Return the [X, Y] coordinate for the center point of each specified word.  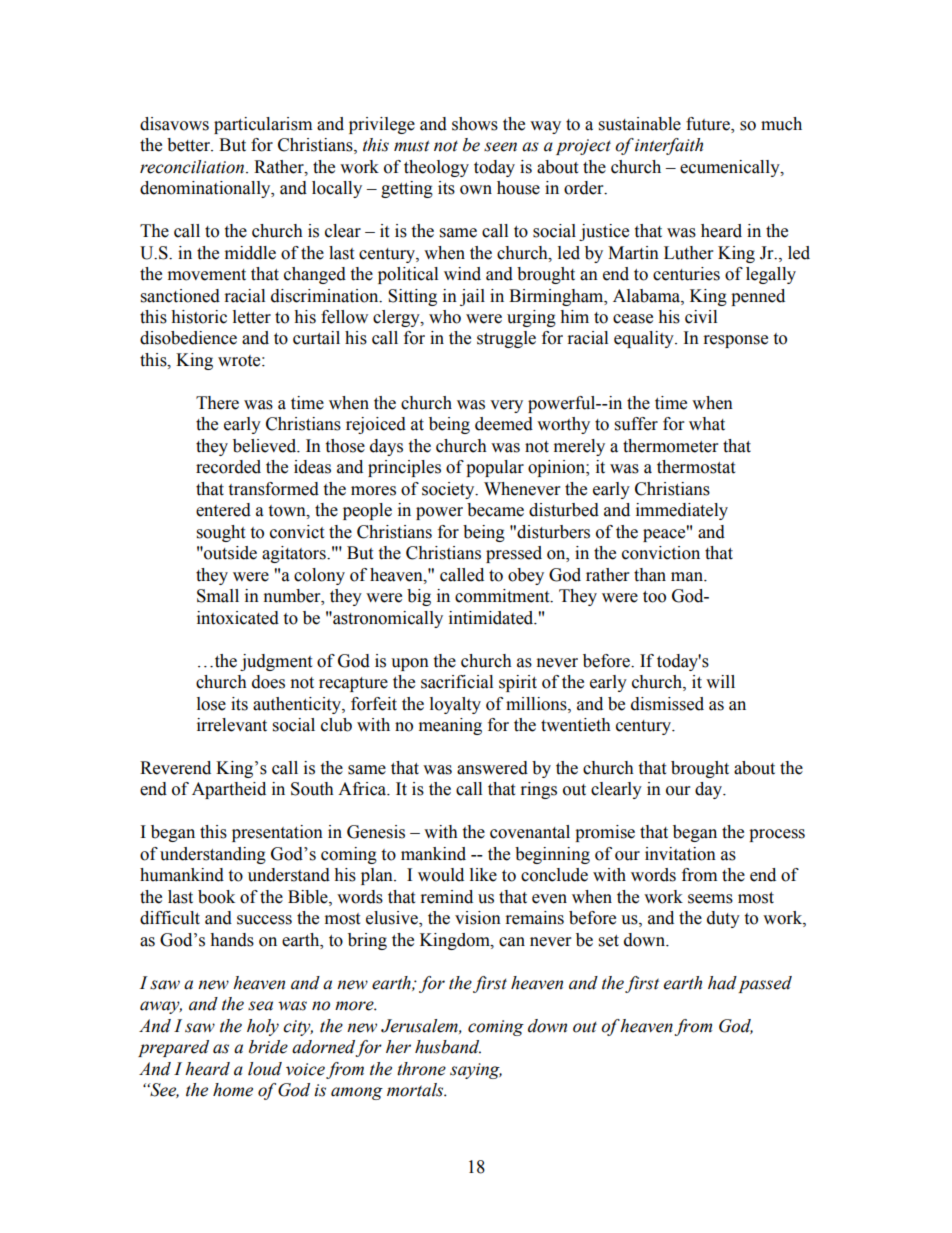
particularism [263, 125]
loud [265, 1069]
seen [500, 147]
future [709, 124]
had [722, 983]
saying [476, 1071]
